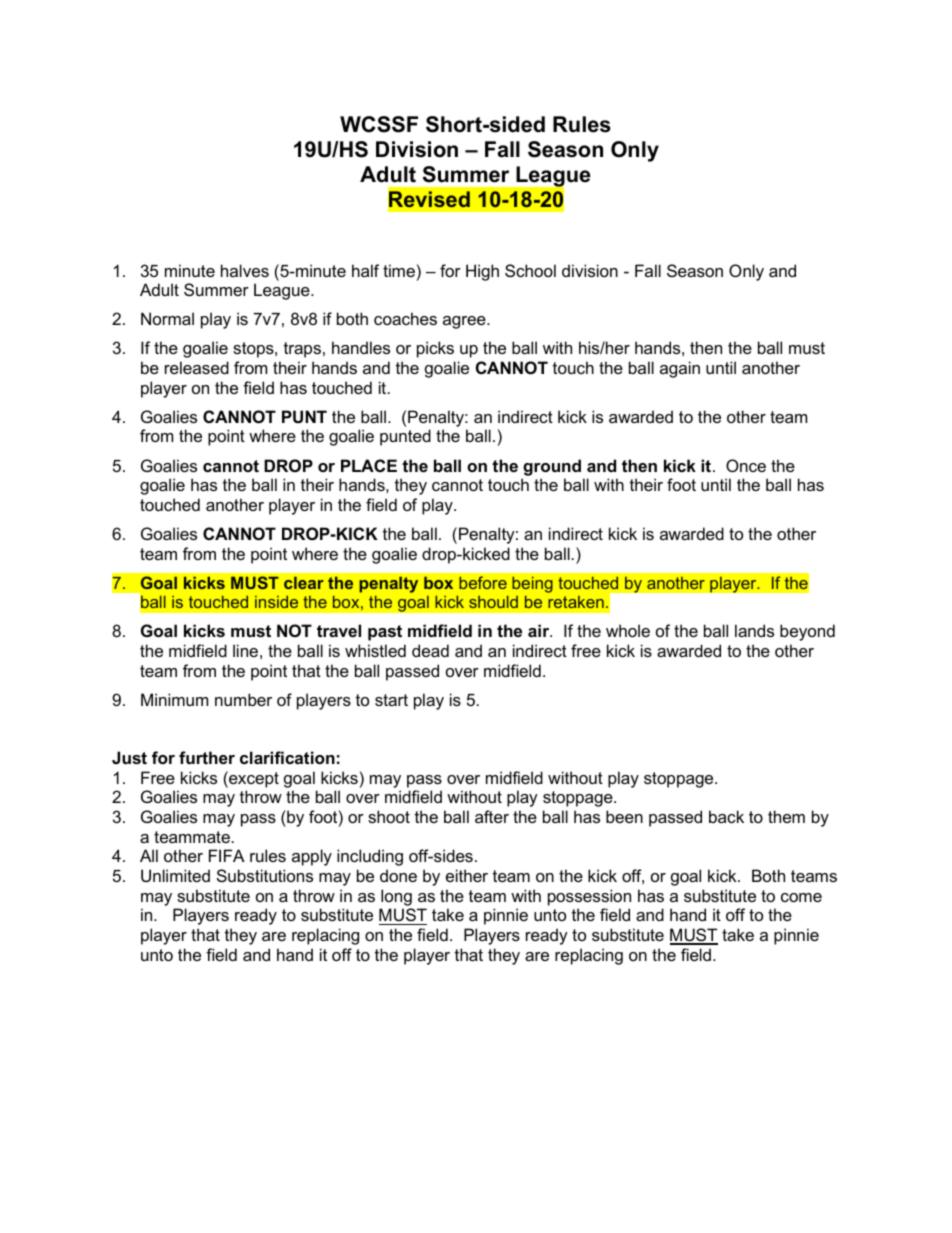  What do you see at coordinates (369, 465) in the screenshot?
I see `PLACE` at bounding box center [369, 465].
